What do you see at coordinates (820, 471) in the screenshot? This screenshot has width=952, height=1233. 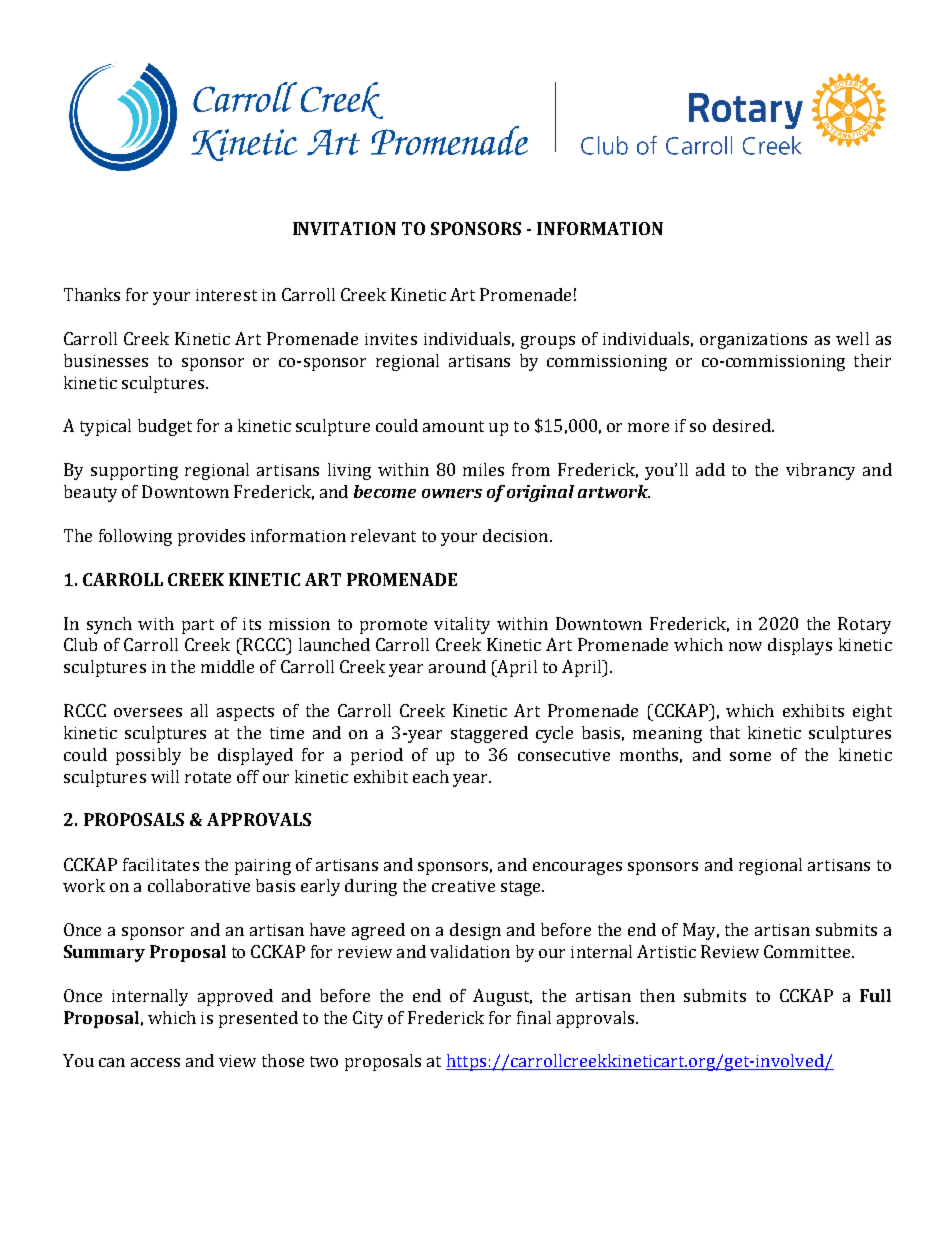 I see `vibrancy` at bounding box center [820, 471].
